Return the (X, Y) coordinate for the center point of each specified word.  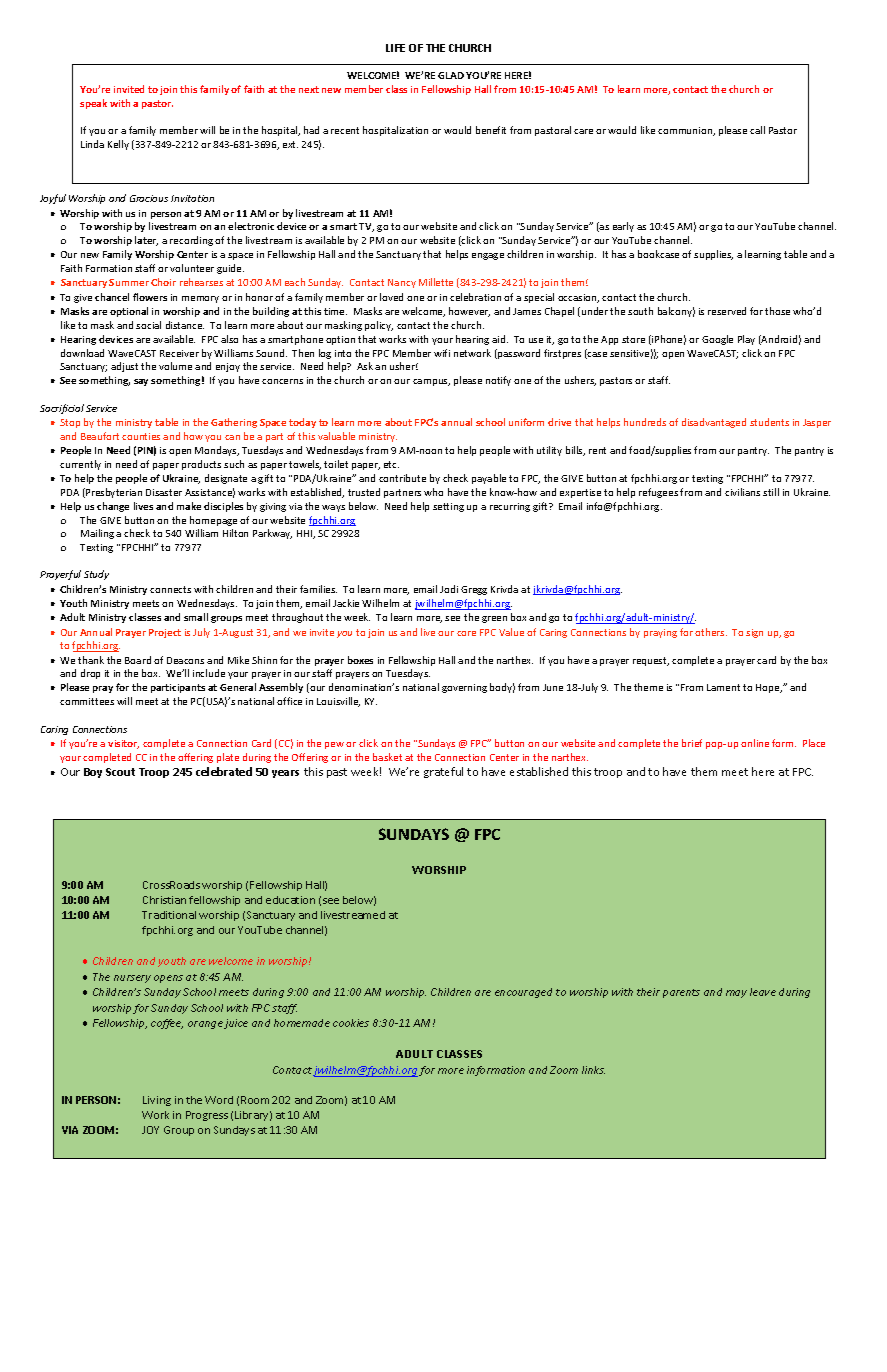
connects (170, 589)
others (711, 632)
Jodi (449, 589)
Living (157, 1101)
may (736, 994)
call (757, 130)
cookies (351, 1023)
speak (93, 104)
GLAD (451, 75)
